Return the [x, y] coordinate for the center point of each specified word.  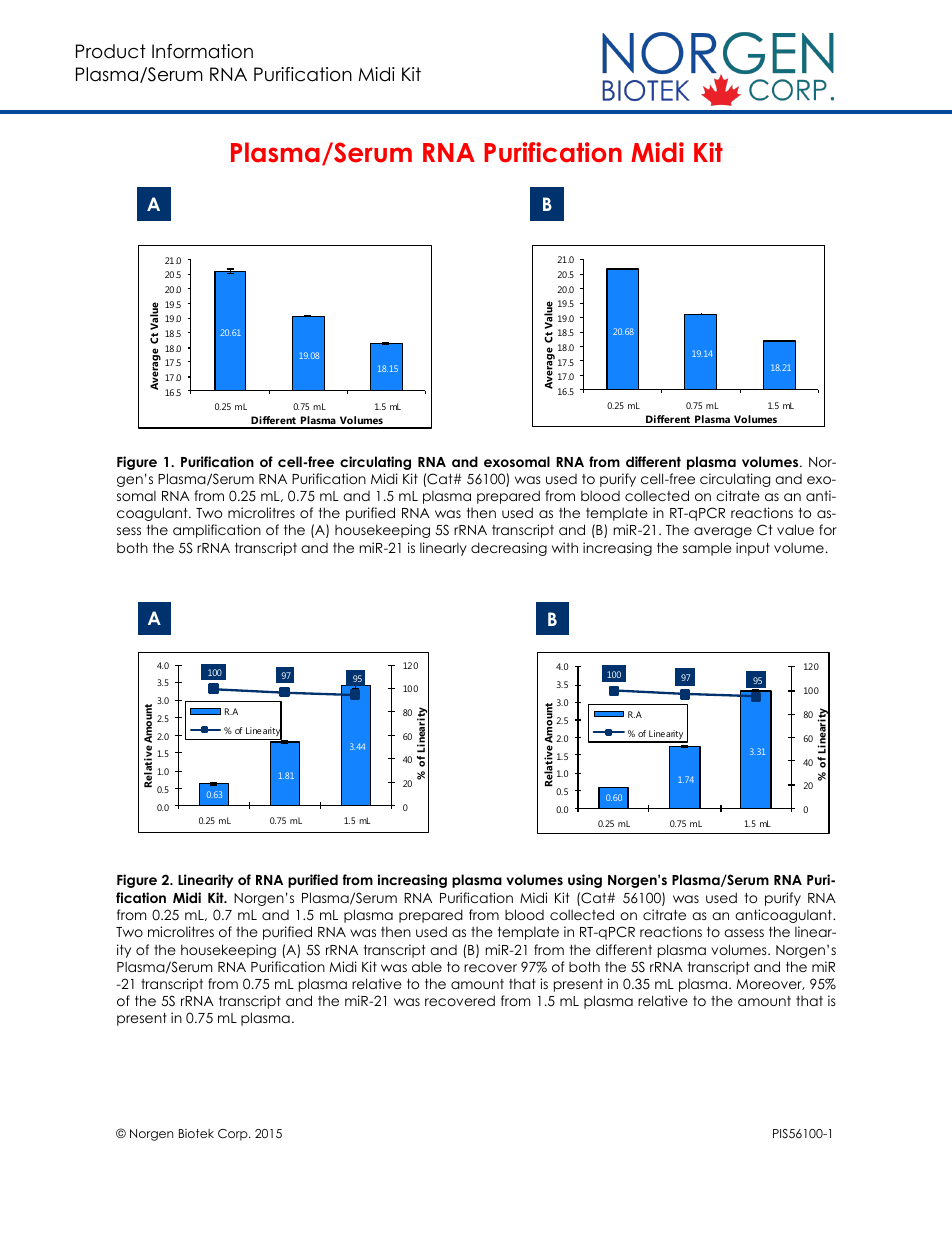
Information [202, 51]
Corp [234, 1135]
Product [111, 51]
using [585, 881]
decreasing [509, 549]
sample [707, 549]
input [753, 549]
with [565, 547]
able [427, 966]
